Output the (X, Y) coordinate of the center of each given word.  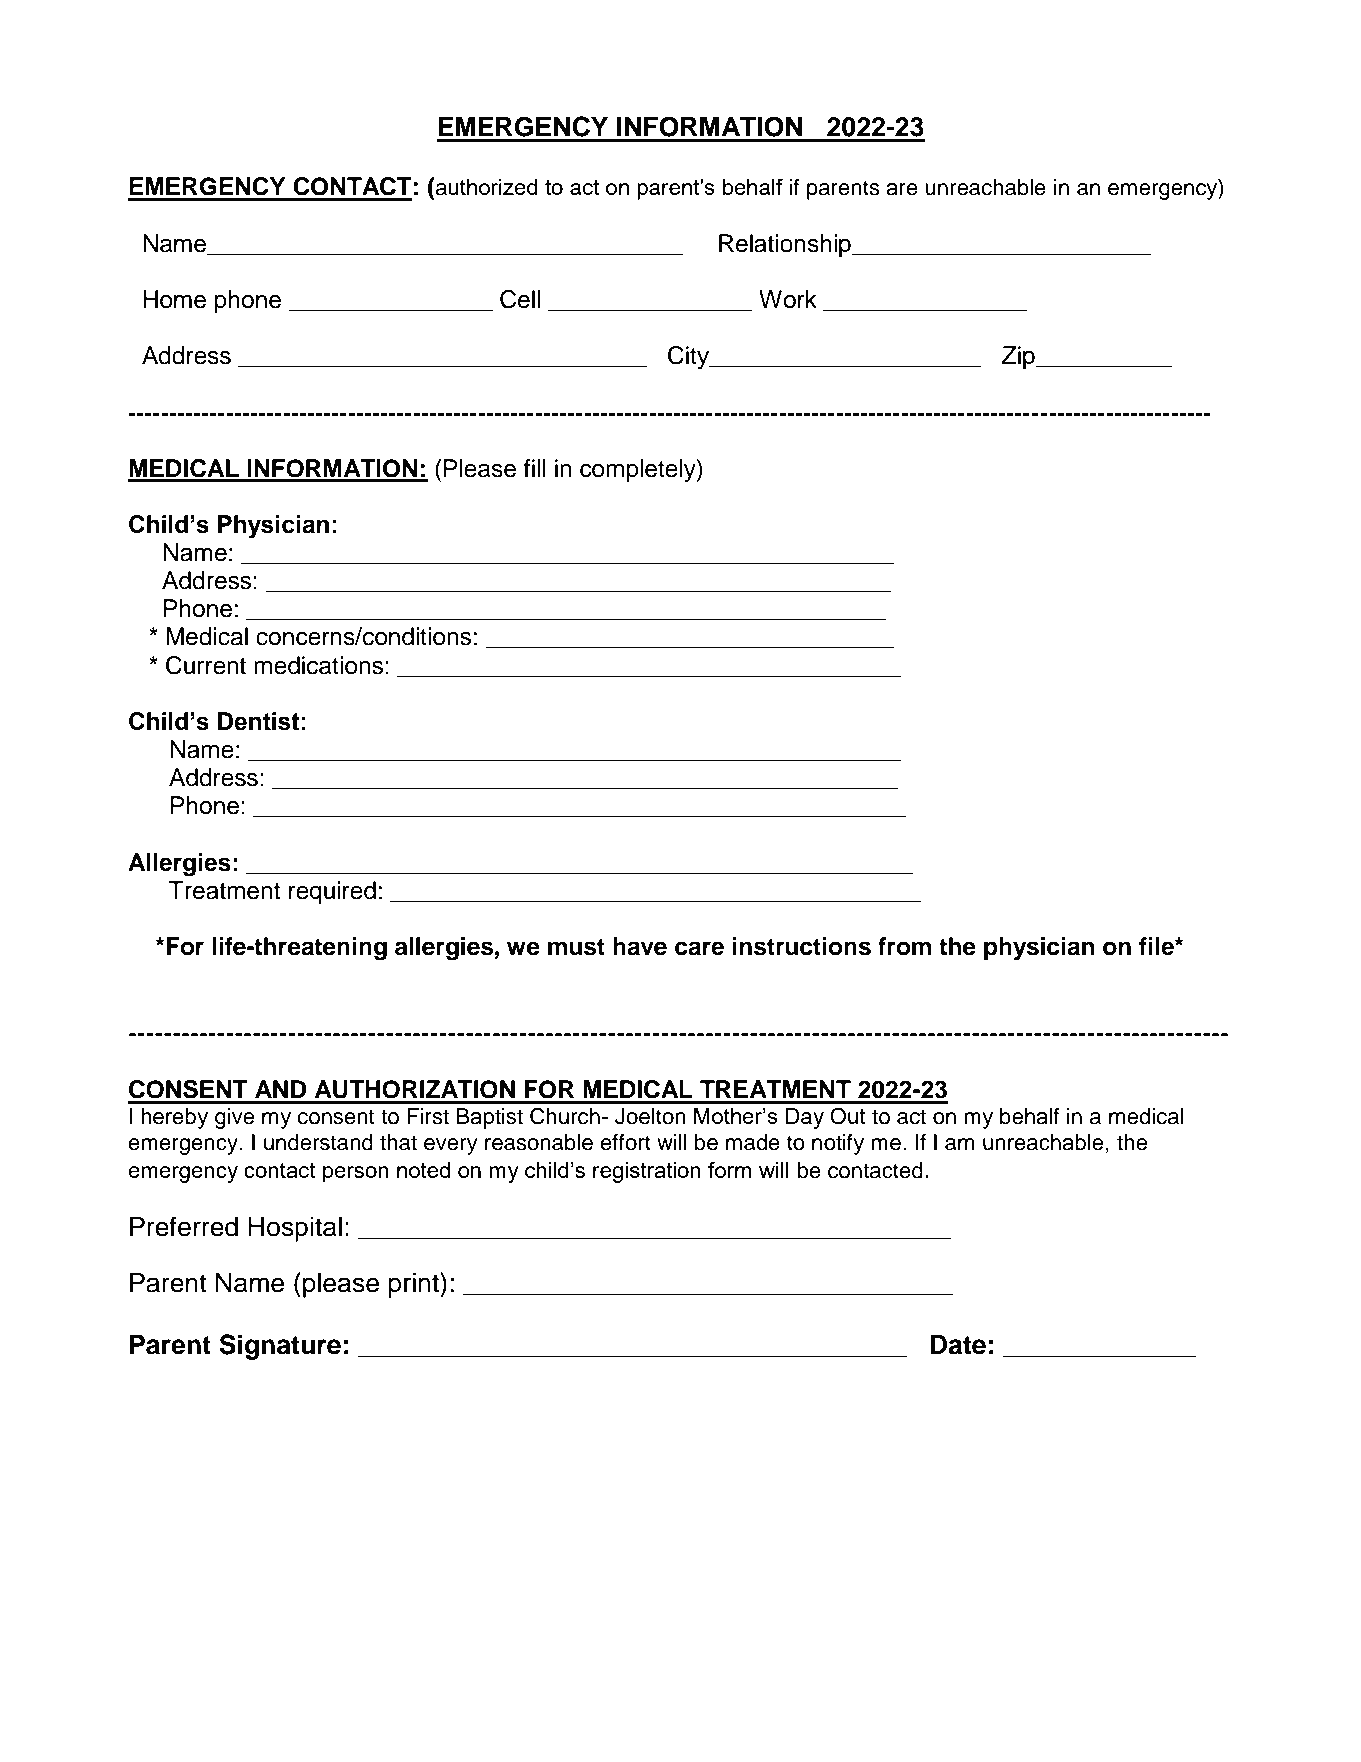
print (414, 1285)
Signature (280, 1347)
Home (174, 299)
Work (788, 299)
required (332, 892)
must (576, 947)
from (904, 946)
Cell (520, 299)
